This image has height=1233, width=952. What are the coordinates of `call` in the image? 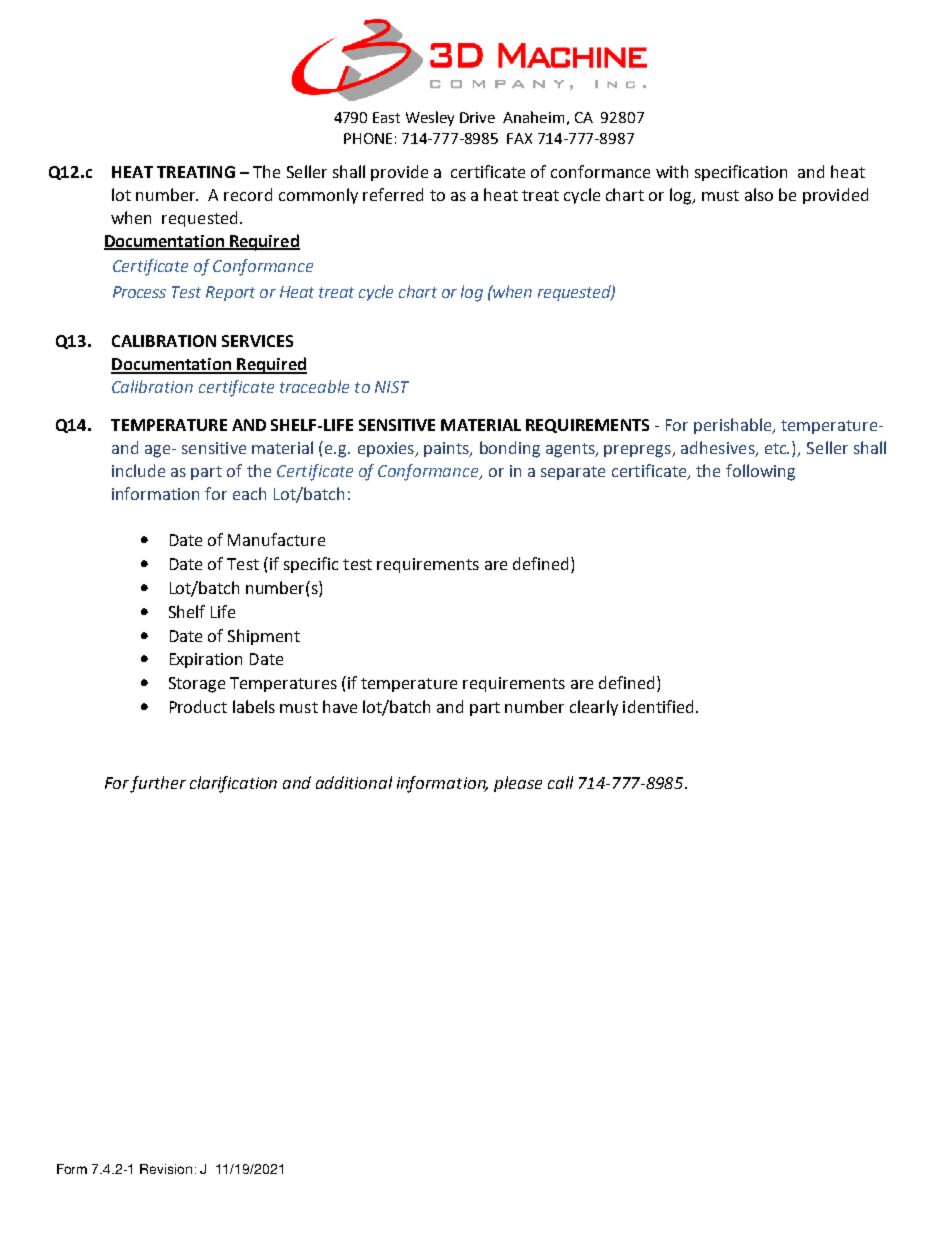 It's located at (560, 782).
